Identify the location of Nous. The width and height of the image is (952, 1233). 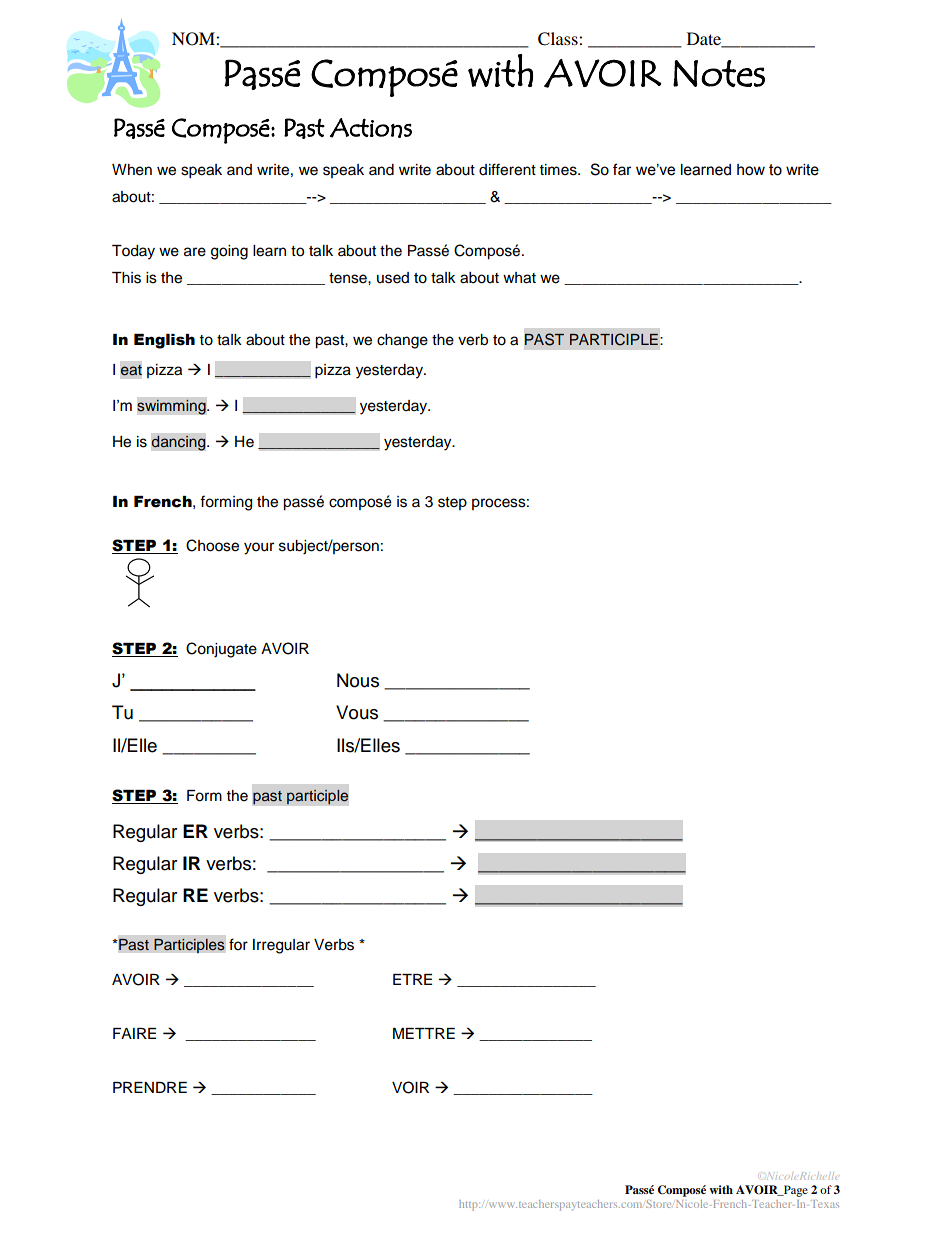
(358, 680).
